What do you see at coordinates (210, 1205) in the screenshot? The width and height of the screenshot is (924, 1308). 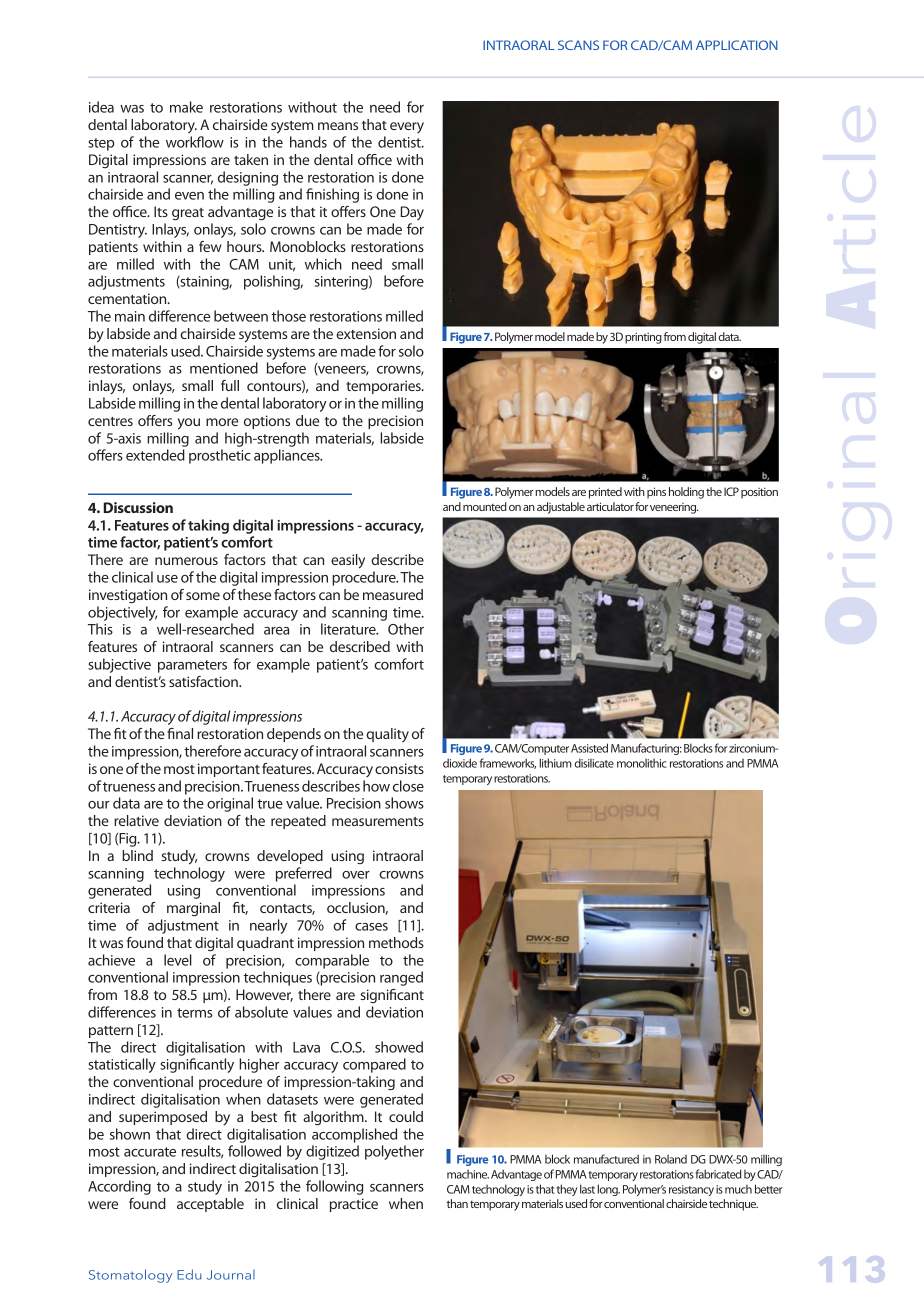 I see `acceptable` at bounding box center [210, 1205].
